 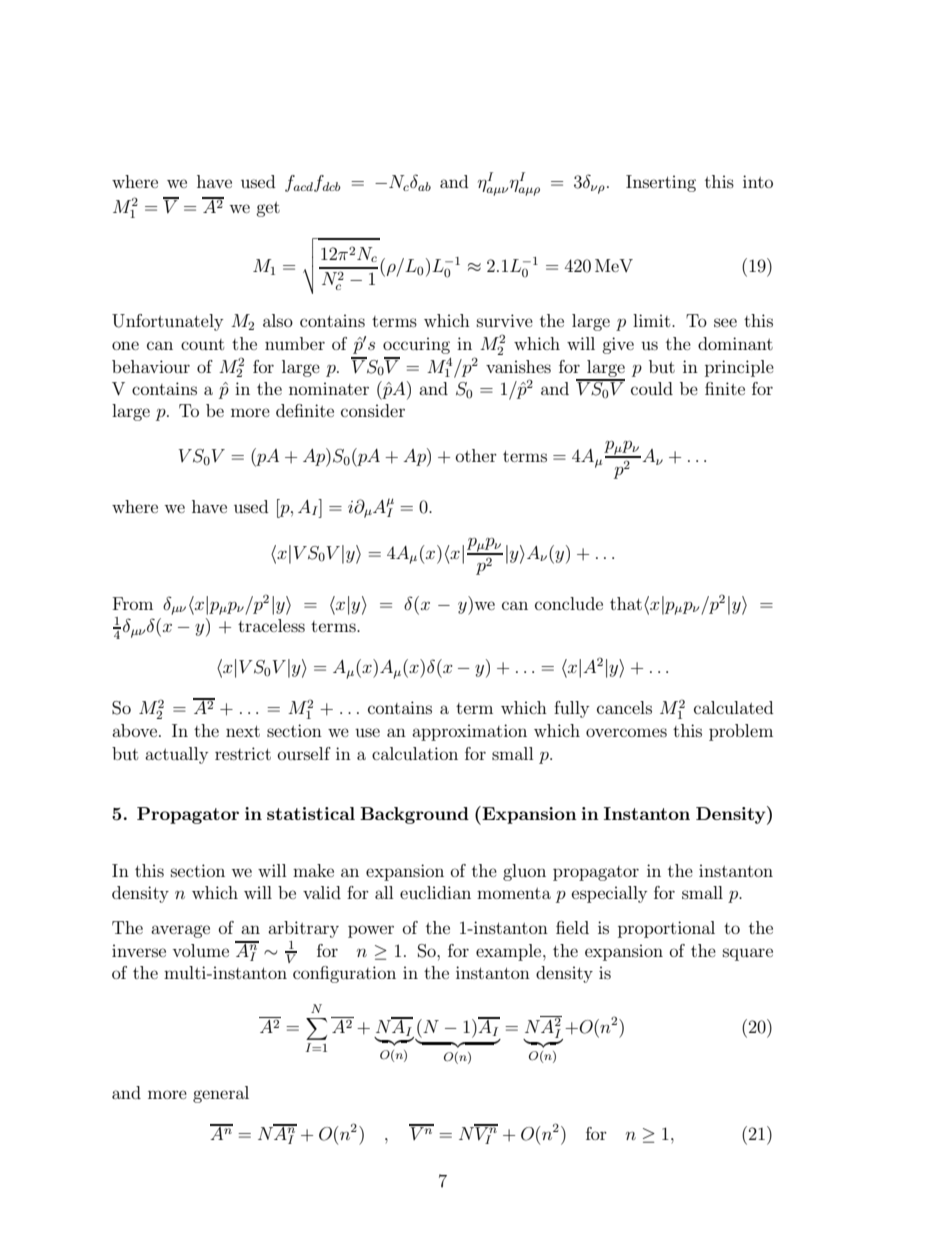 I want to click on Inserting, so click(x=661, y=183).
